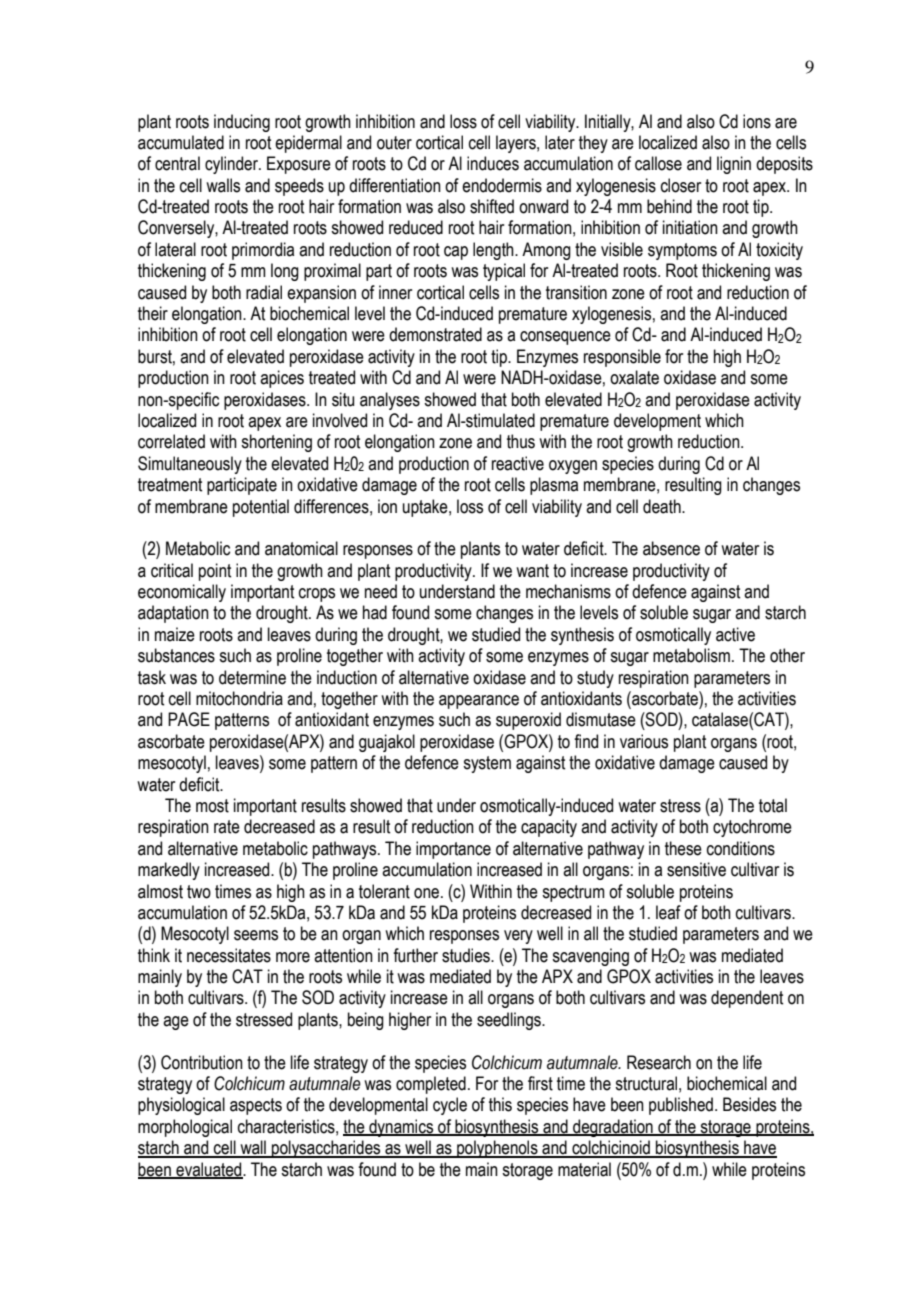 This screenshot has height=1308, width=924. What do you see at coordinates (479, 702) in the screenshot?
I see `appearance` at bounding box center [479, 702].
